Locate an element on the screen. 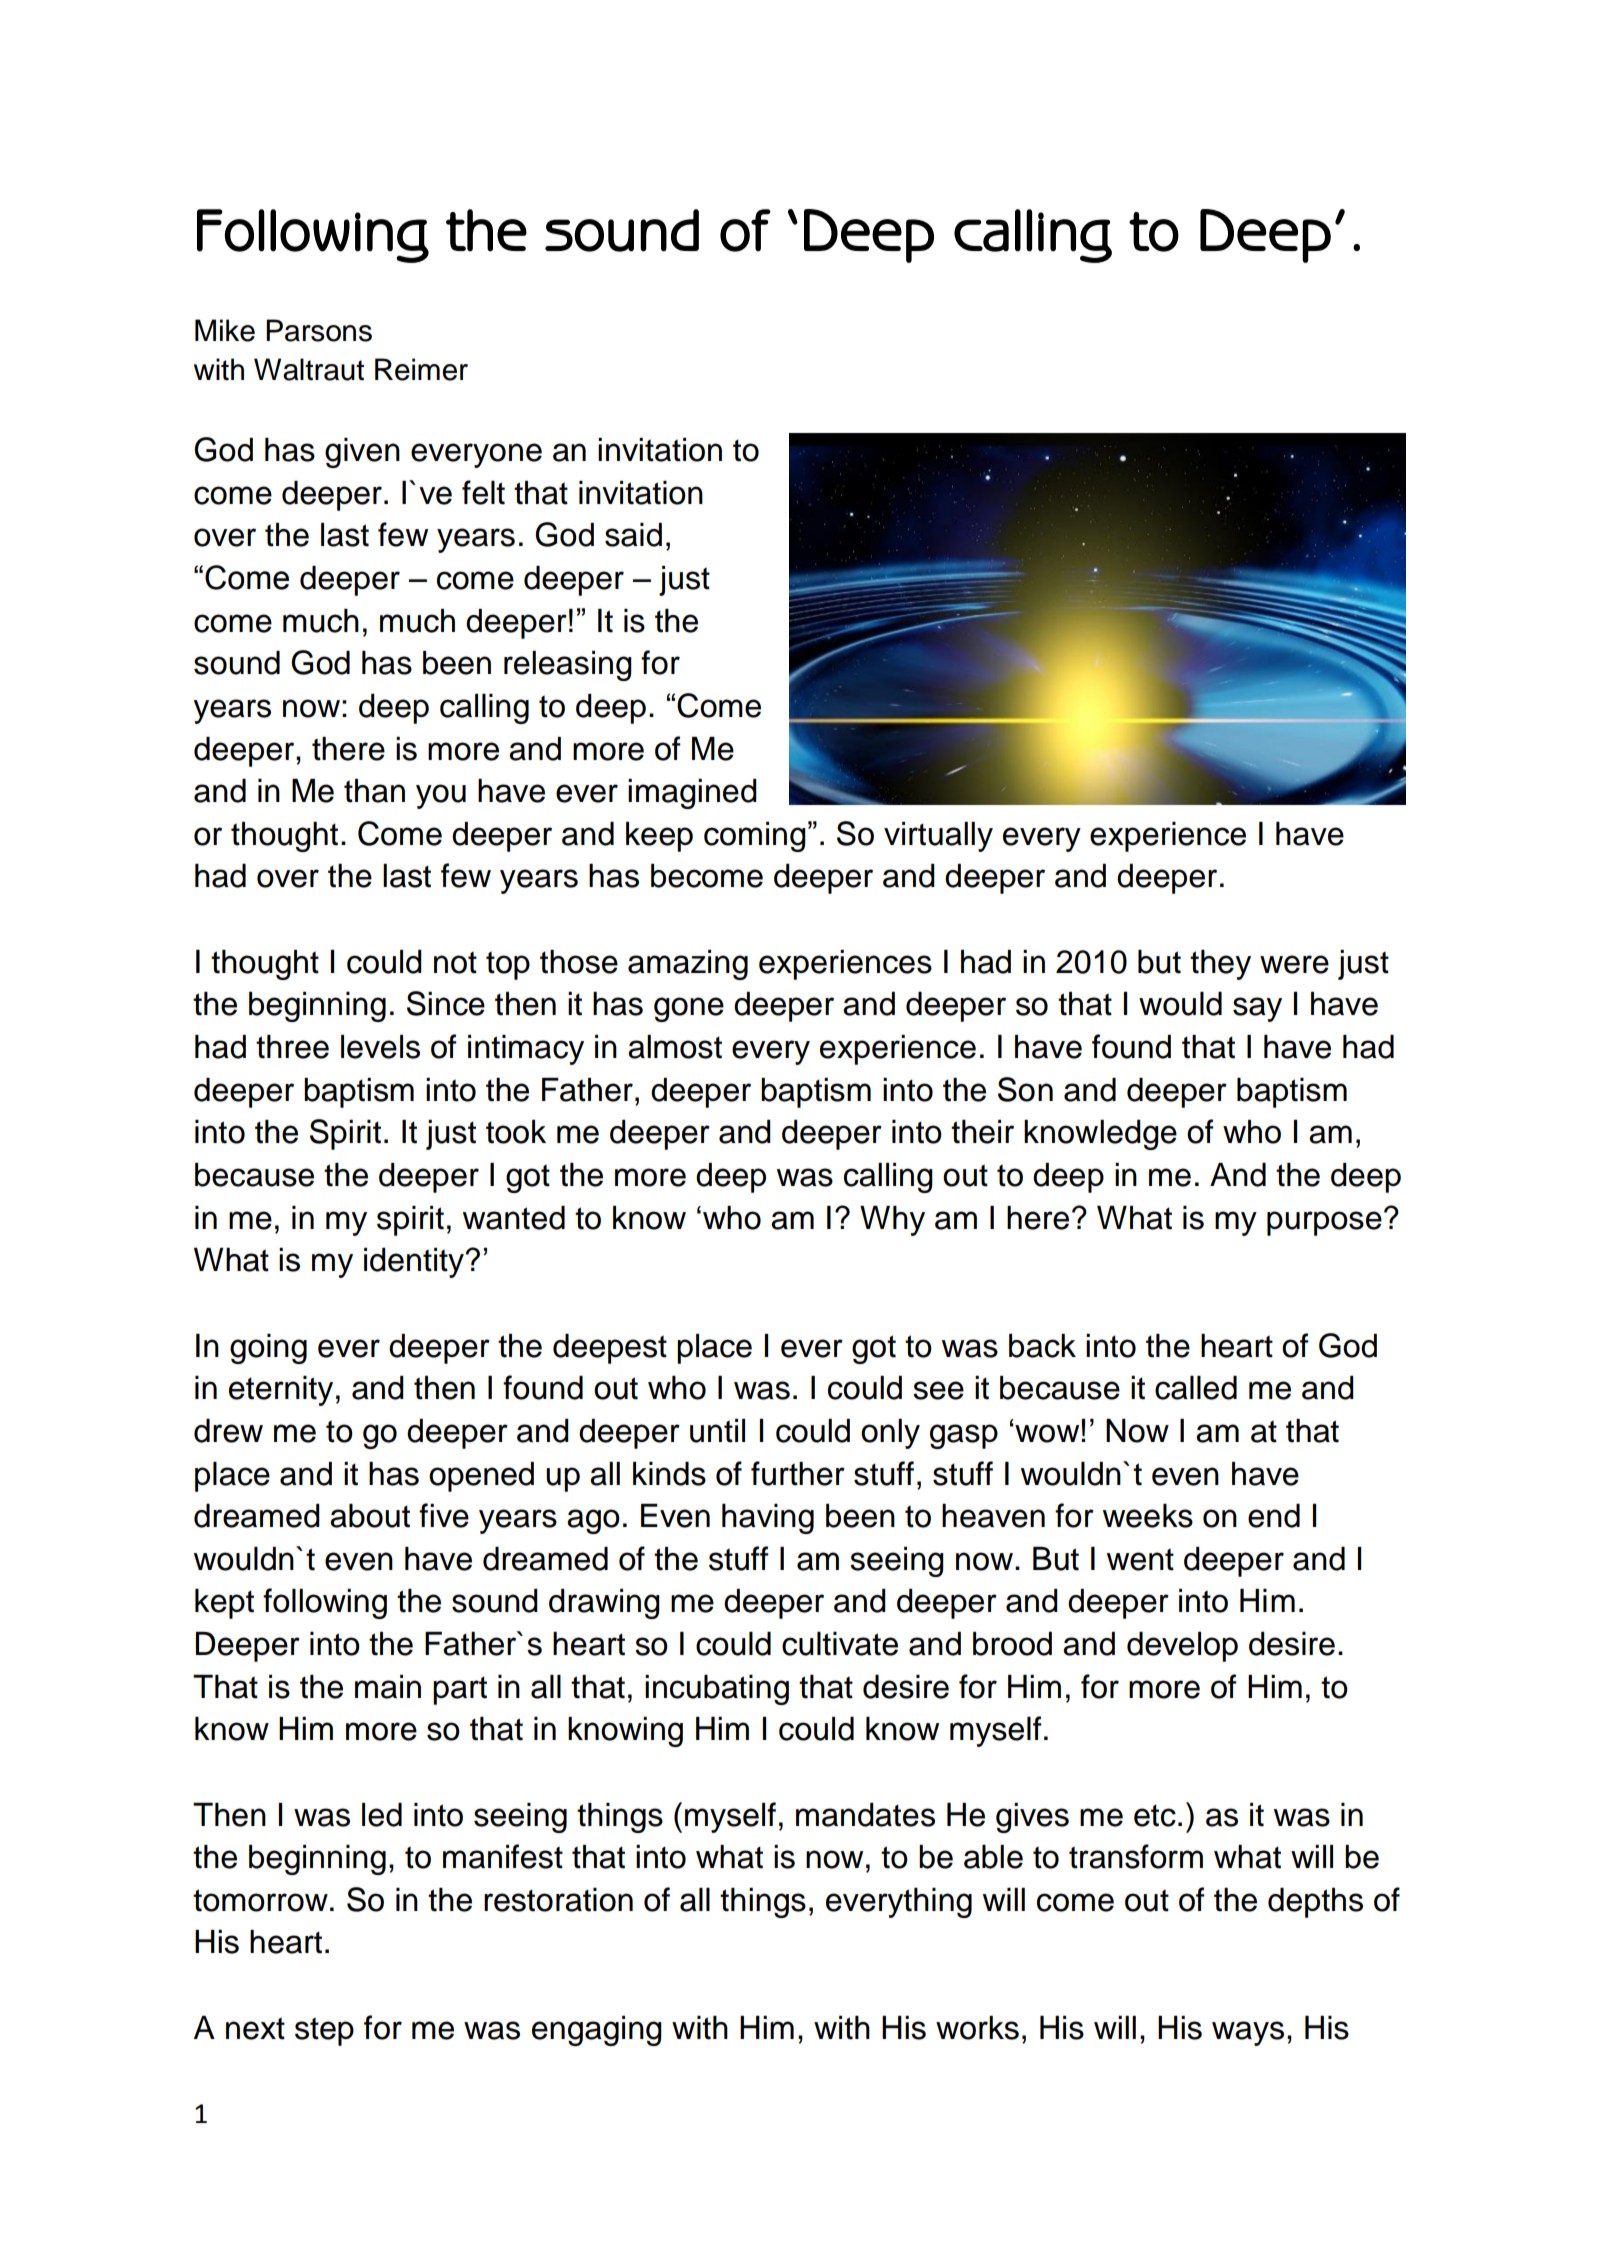  said is located at coordinates (633, 535).
